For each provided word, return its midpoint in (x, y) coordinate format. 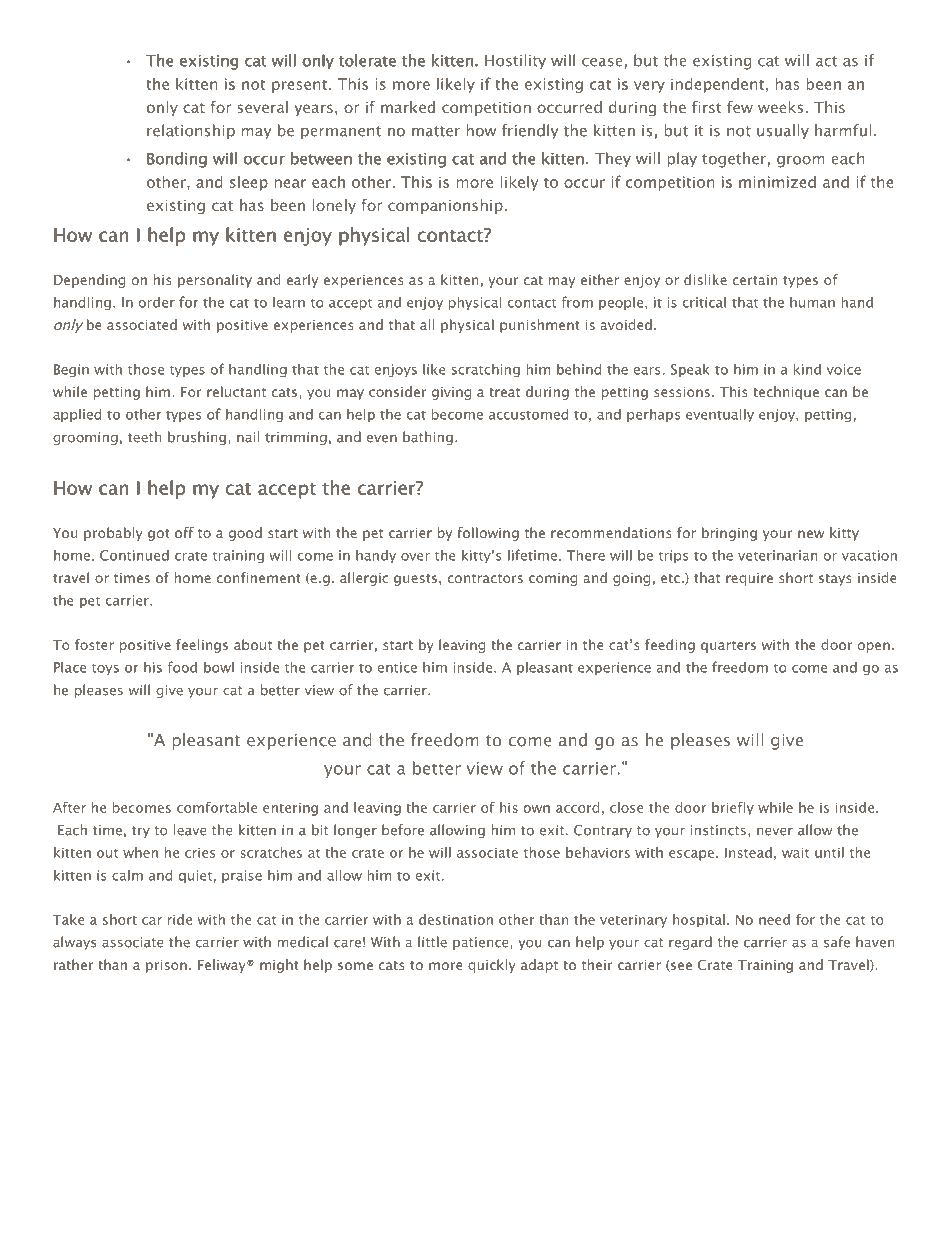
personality (215, 281)
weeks (780, 107)
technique (786, 393)
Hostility (515, 61)
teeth (144, 437)
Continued (134, 555)
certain (755, 280)
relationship (191, 131)
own (537, 809)
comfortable (217, 807)
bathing (428, 438)
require (749, 579)
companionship (445, 206)
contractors (485, 578)
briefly (733, 809)
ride (180, 919)
